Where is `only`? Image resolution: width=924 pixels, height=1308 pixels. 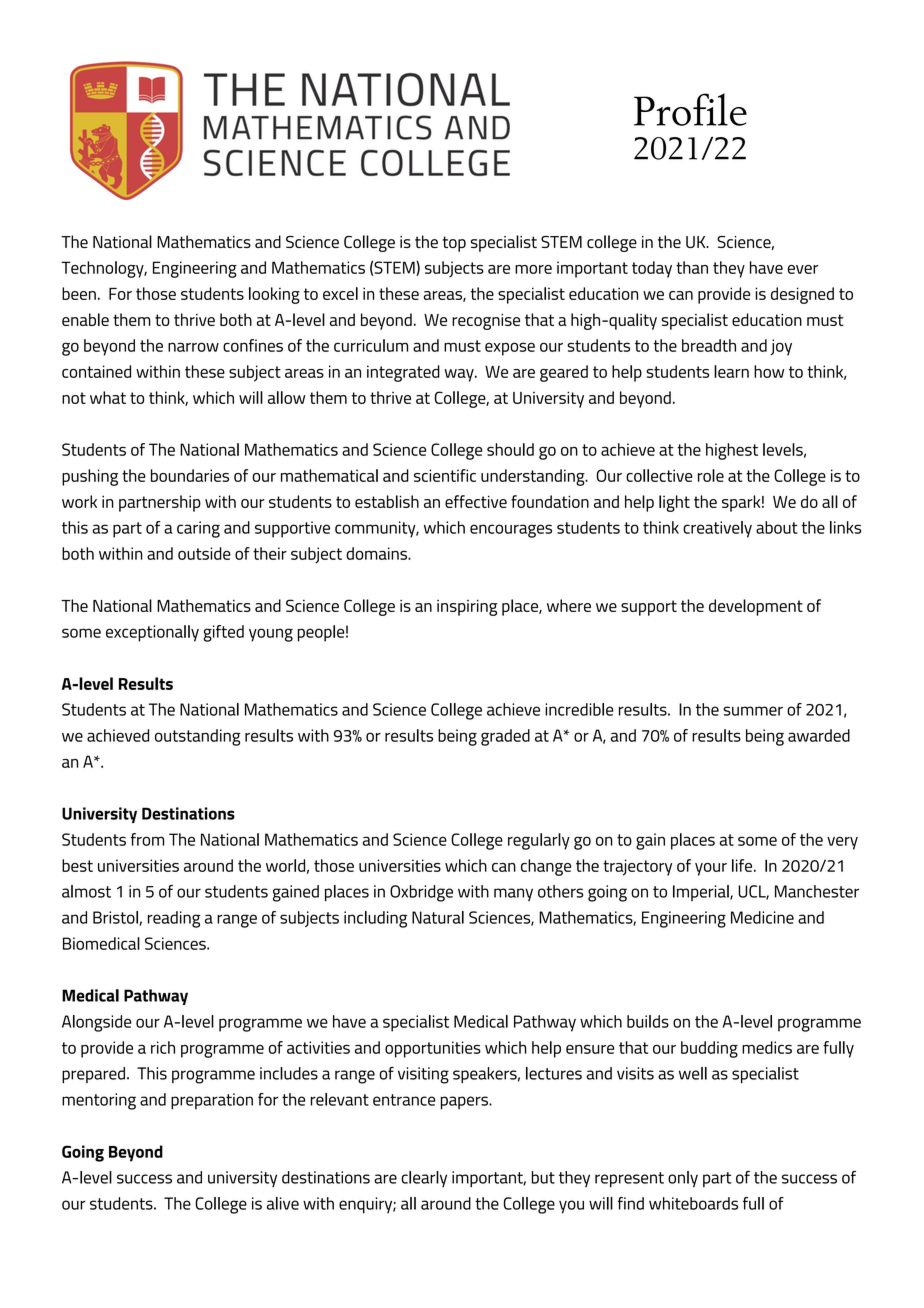 only is located at coordinates (683, 1179).
